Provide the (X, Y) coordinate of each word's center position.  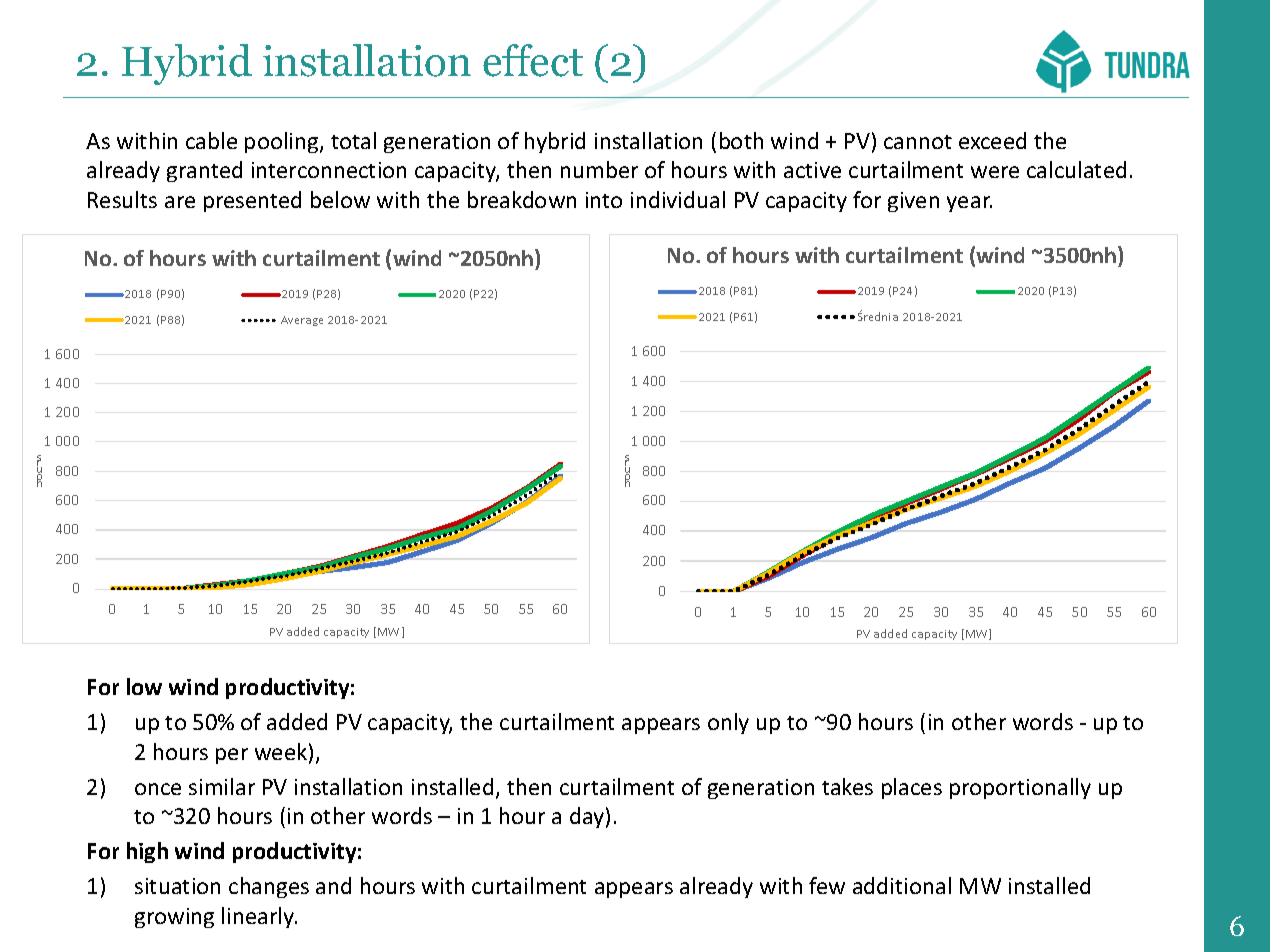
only (728, 723)
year (969, 204)
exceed (992, 140)
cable (211, 140)
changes (269, 887)
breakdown (522, 199)
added (297, 721)
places (912, 788)
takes (847, 786)
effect (533, 60)
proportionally (1020, 788)
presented (252, 201)
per (232, 756)
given (913, 202)
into (604, 200)
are (180, 202)
